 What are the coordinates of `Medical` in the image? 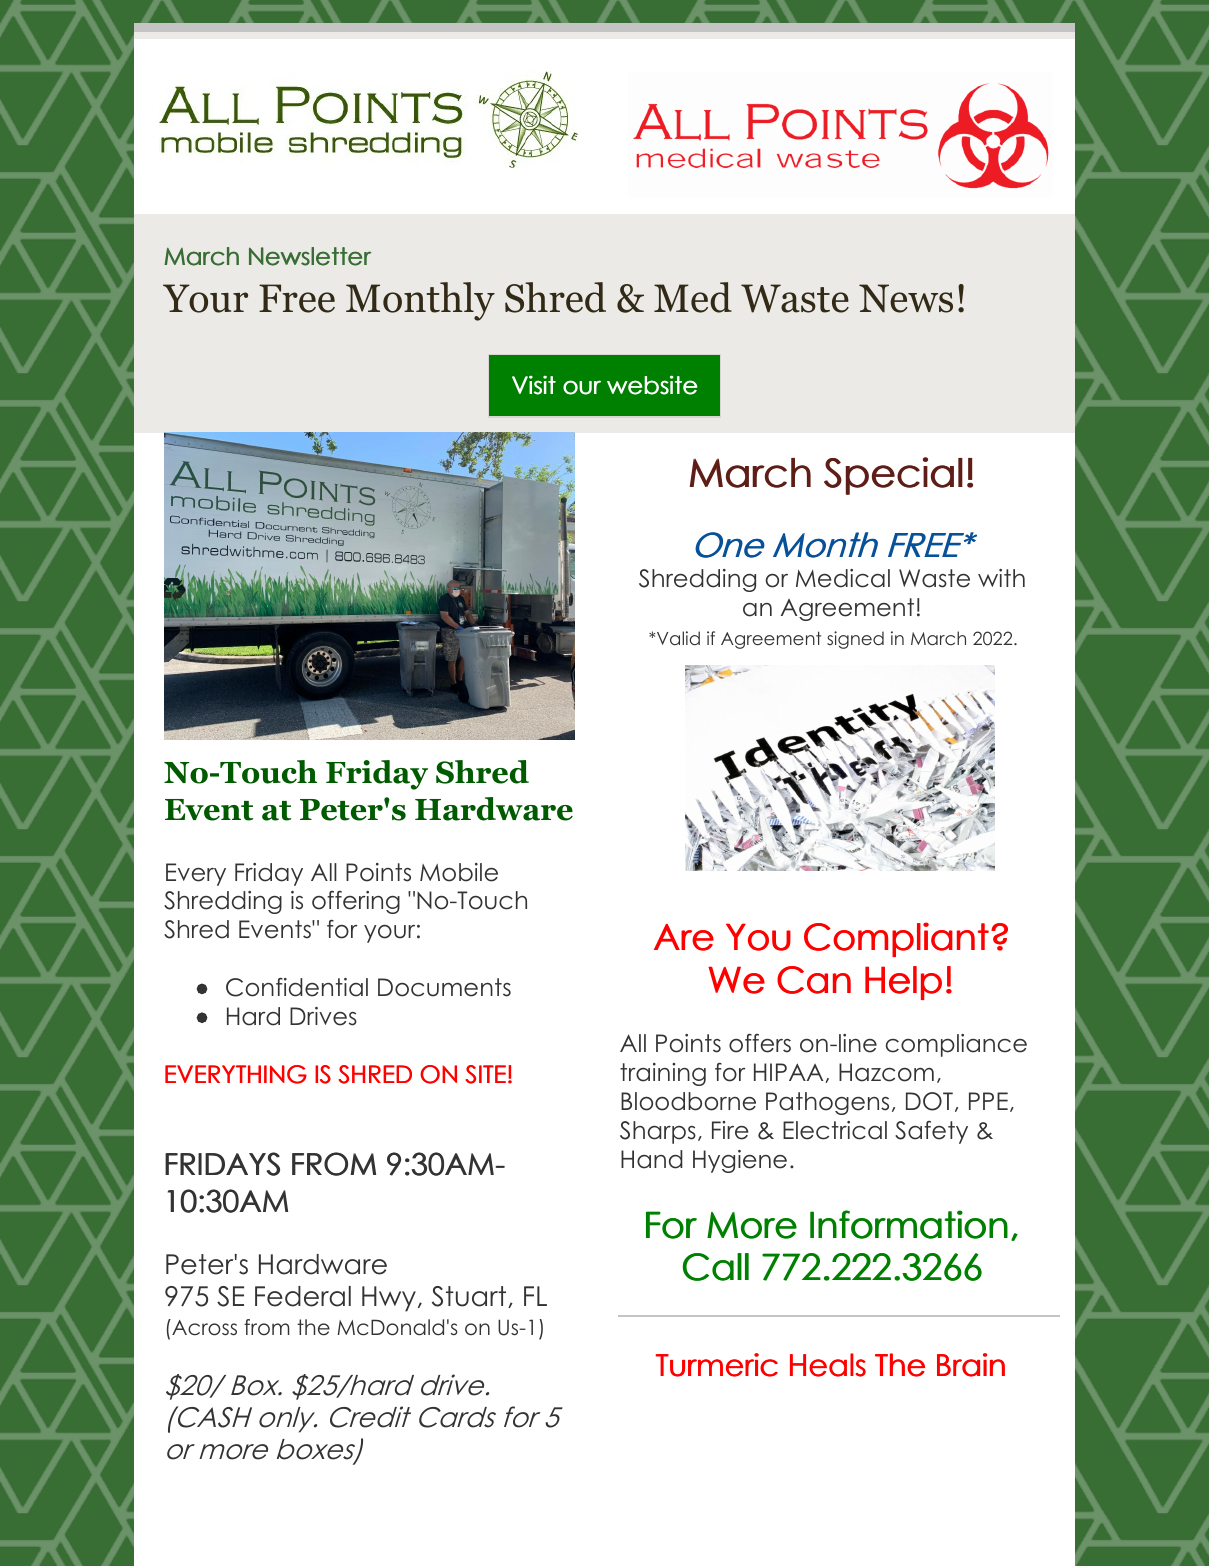 It's located at (843, 578).
